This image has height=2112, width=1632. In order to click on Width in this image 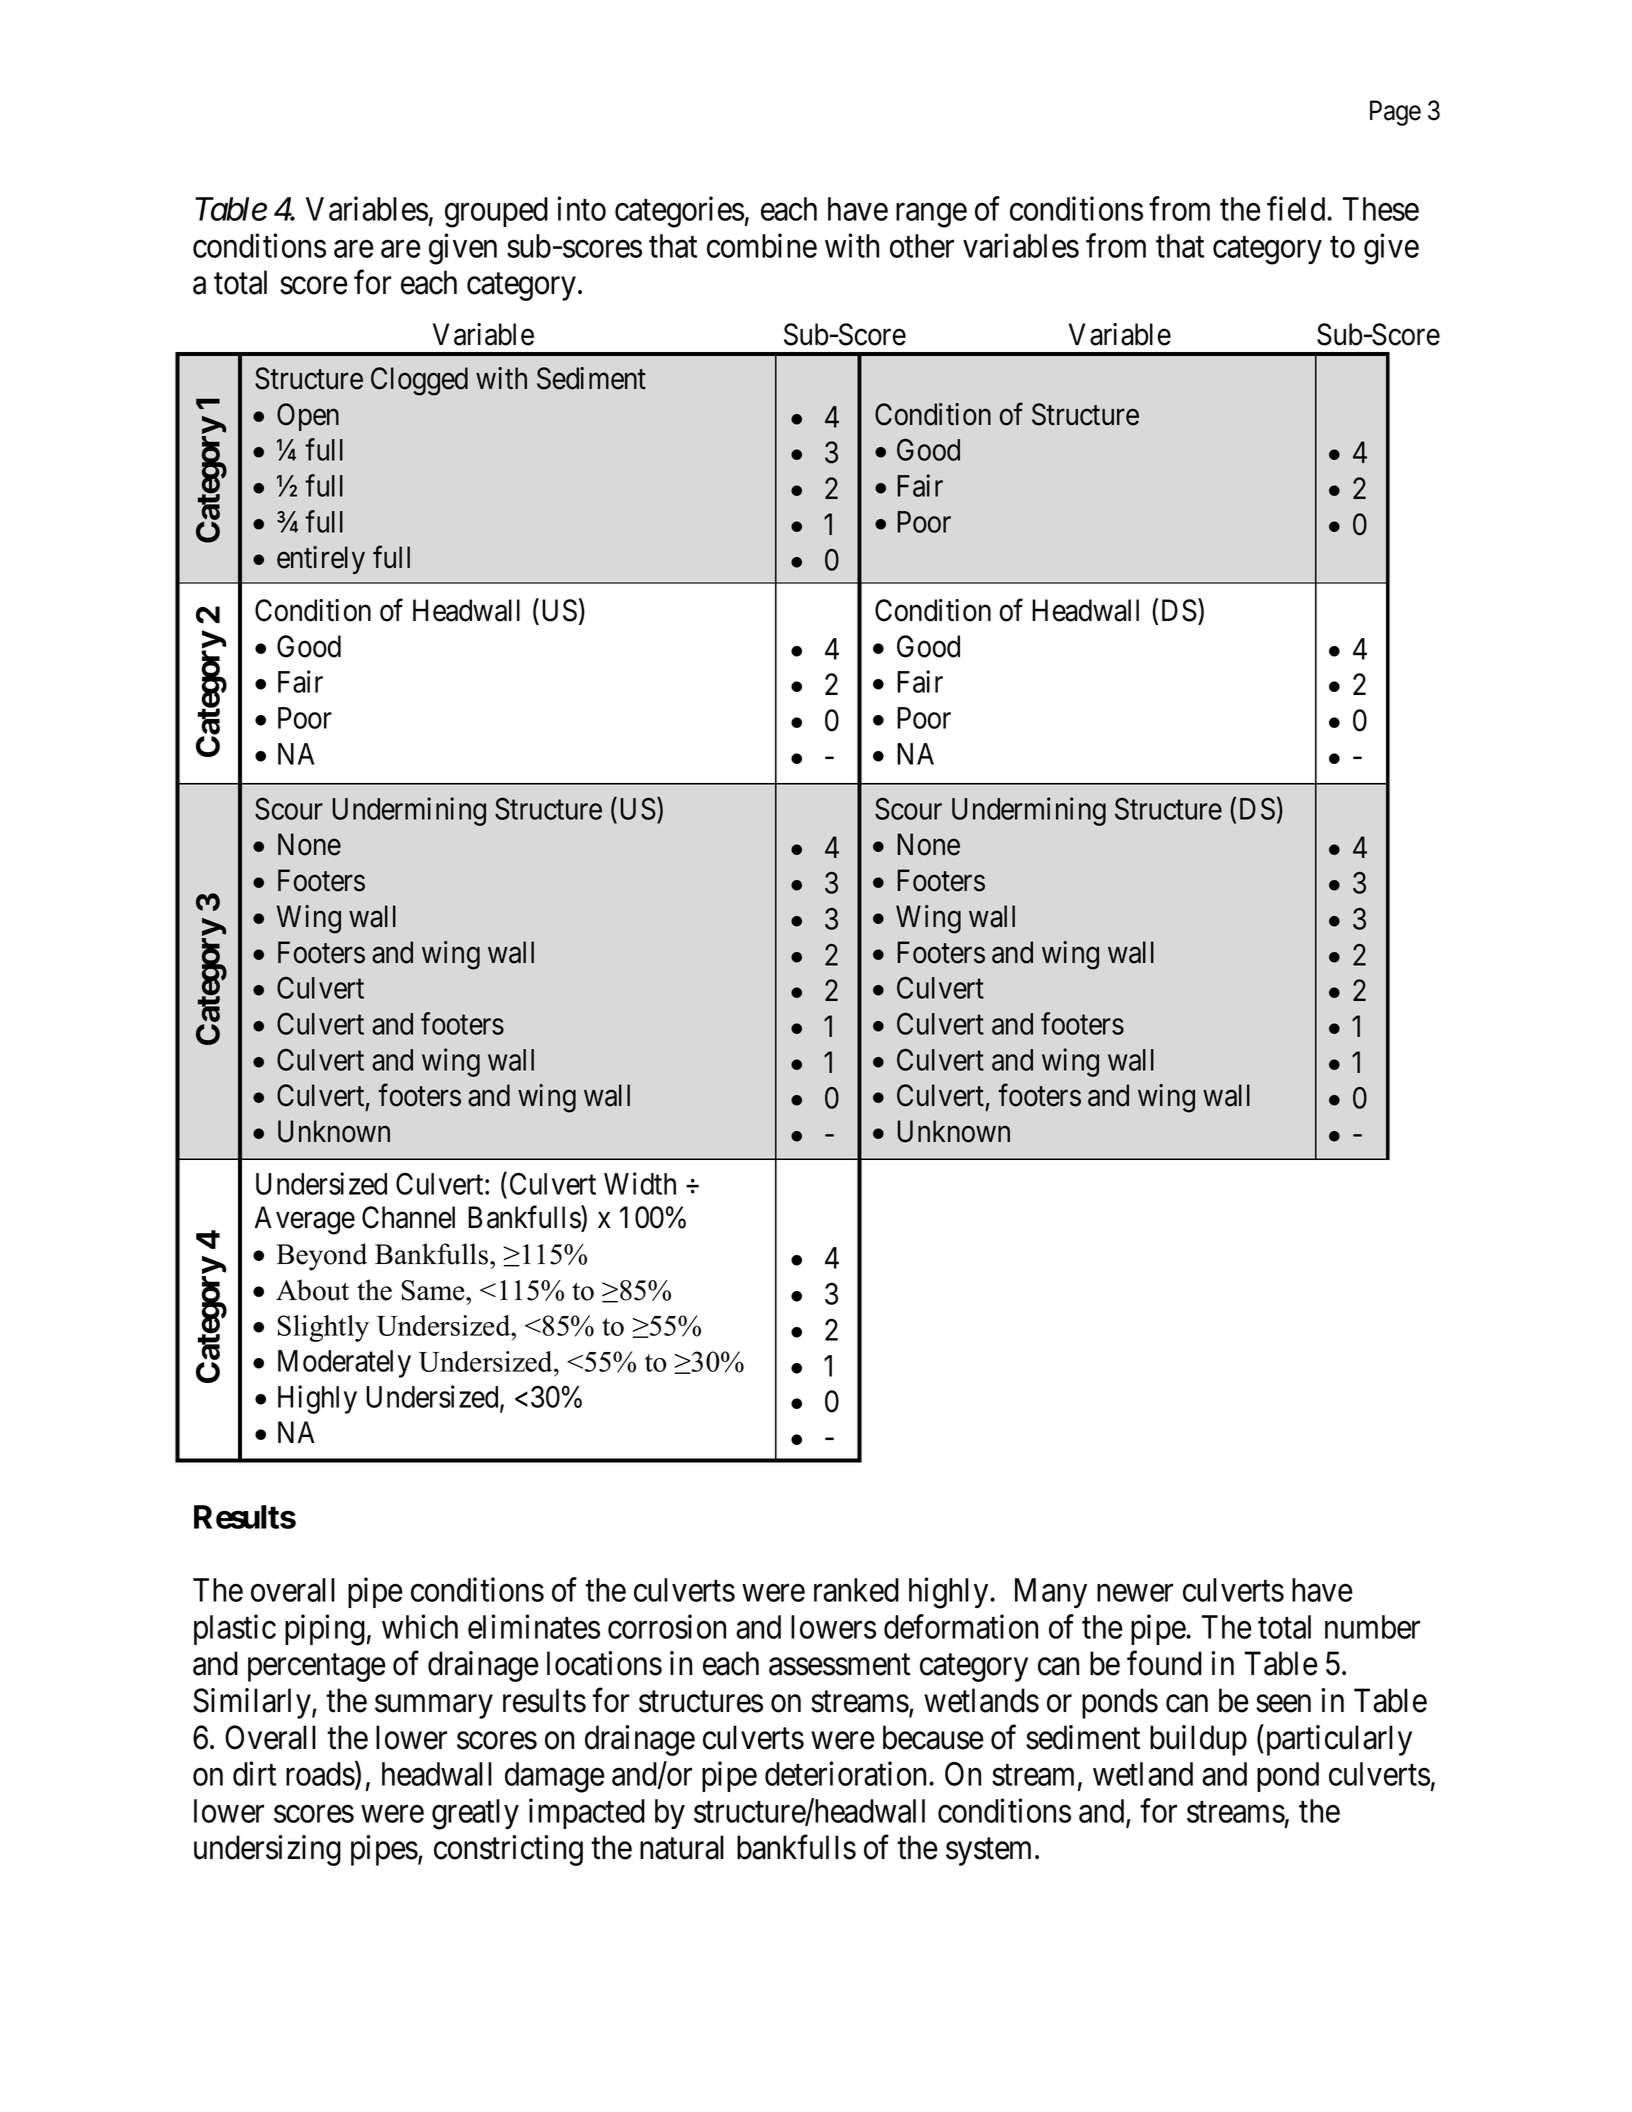, I will do `click(640, 1183)`.
